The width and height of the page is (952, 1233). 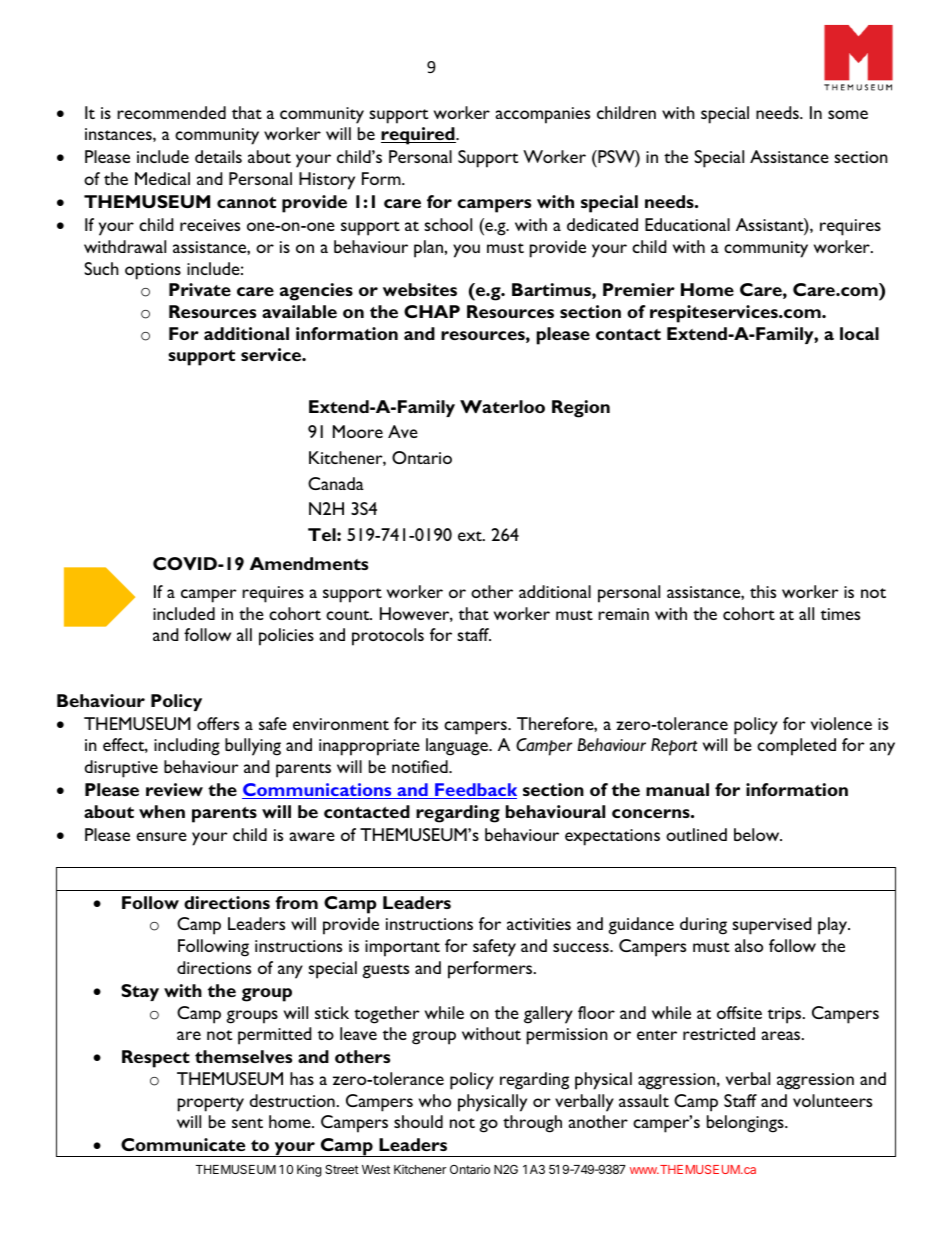 I want to click on details, so click(x=218, y=156).
